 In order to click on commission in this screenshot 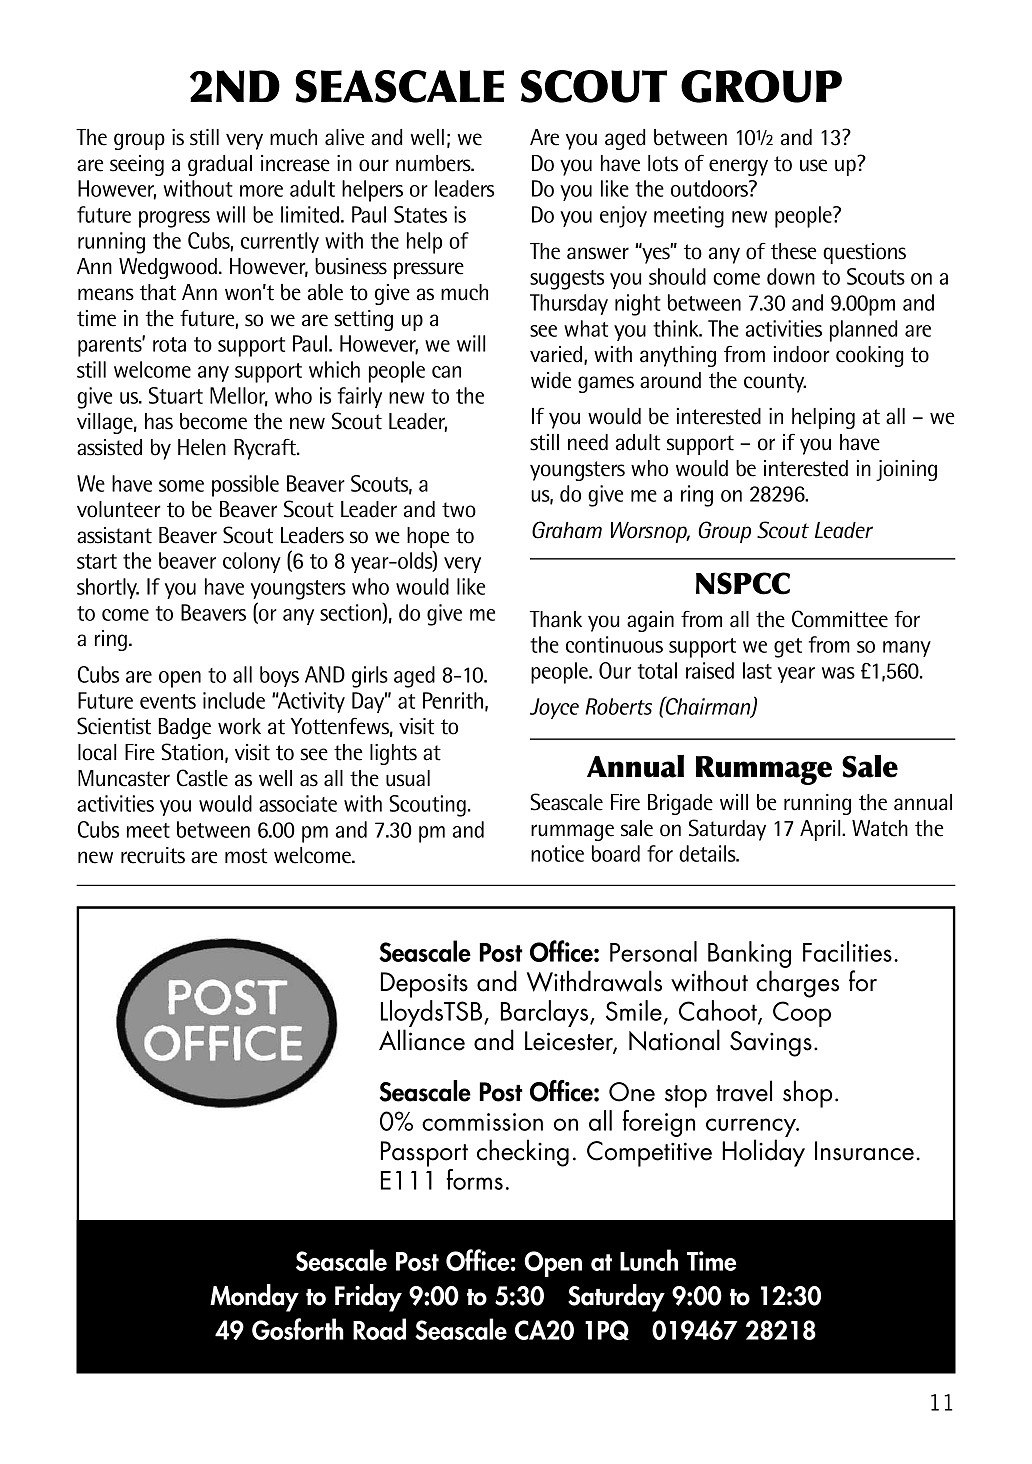, I will do `click(482, 1122)`.
